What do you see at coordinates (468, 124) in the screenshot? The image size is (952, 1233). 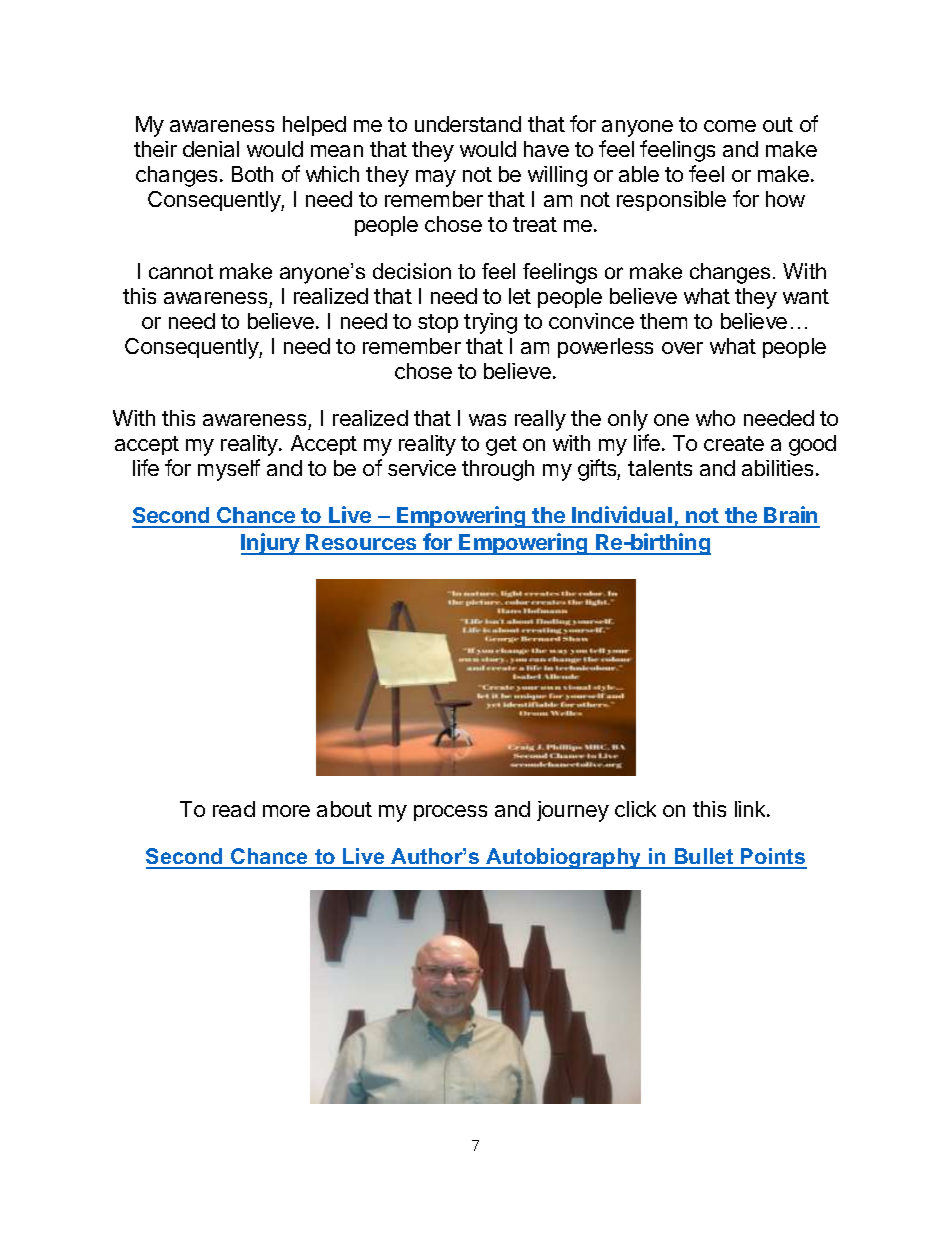 I see `understand` at bounding box center [468, 124].
